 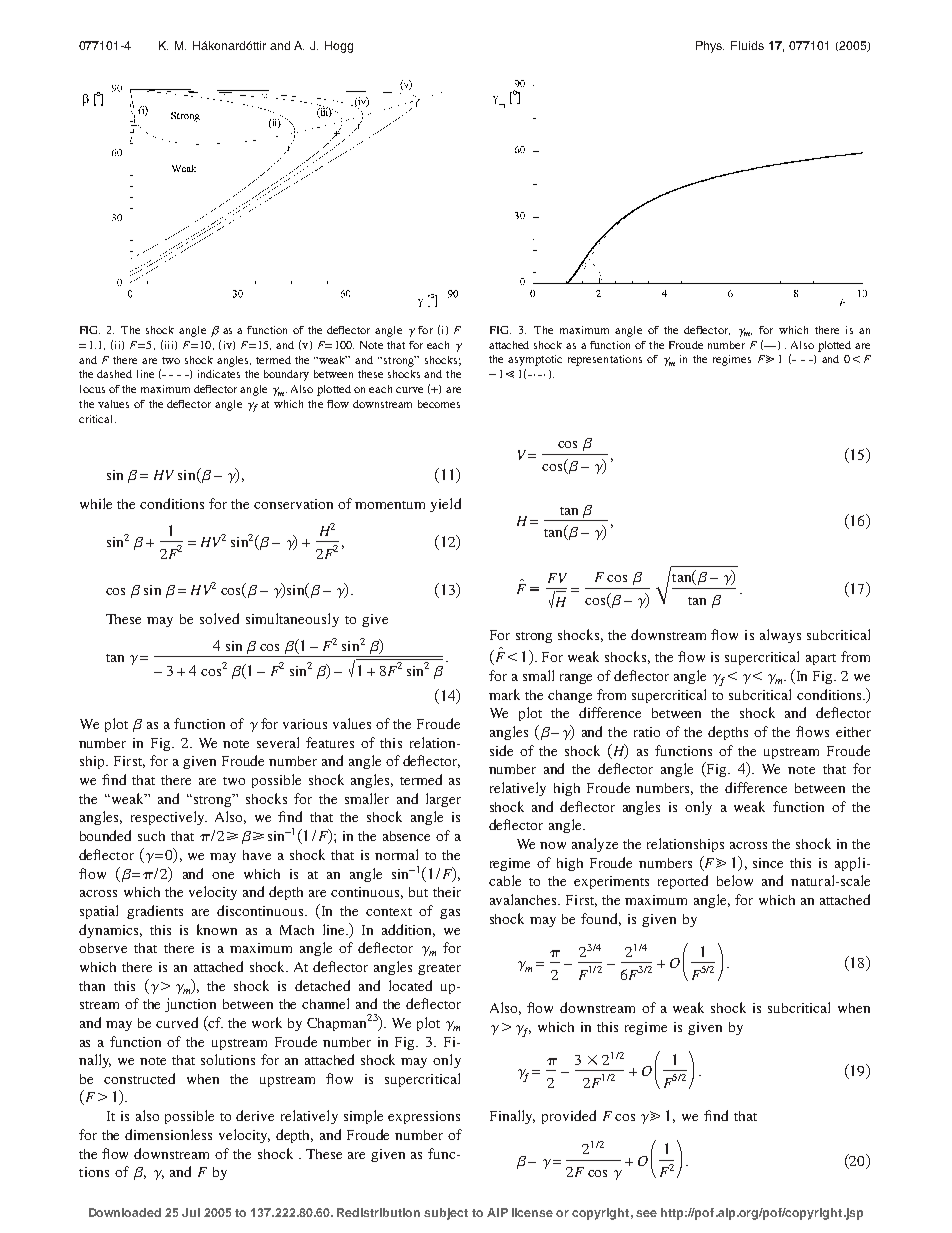 I want to click on becomes, so click(x=439, y=404).
